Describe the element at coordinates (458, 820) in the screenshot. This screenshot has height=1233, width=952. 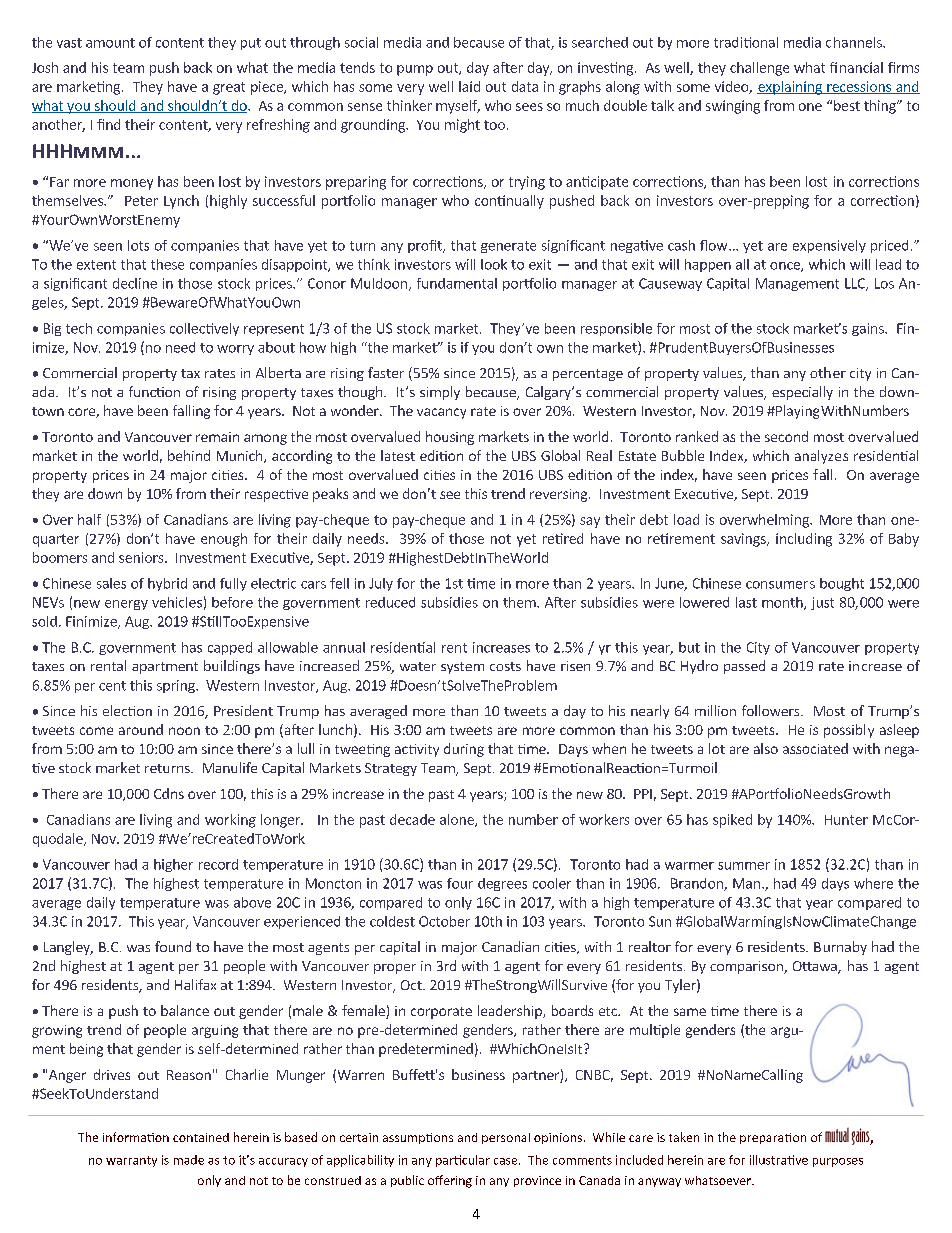
I see `alone` at that location.
